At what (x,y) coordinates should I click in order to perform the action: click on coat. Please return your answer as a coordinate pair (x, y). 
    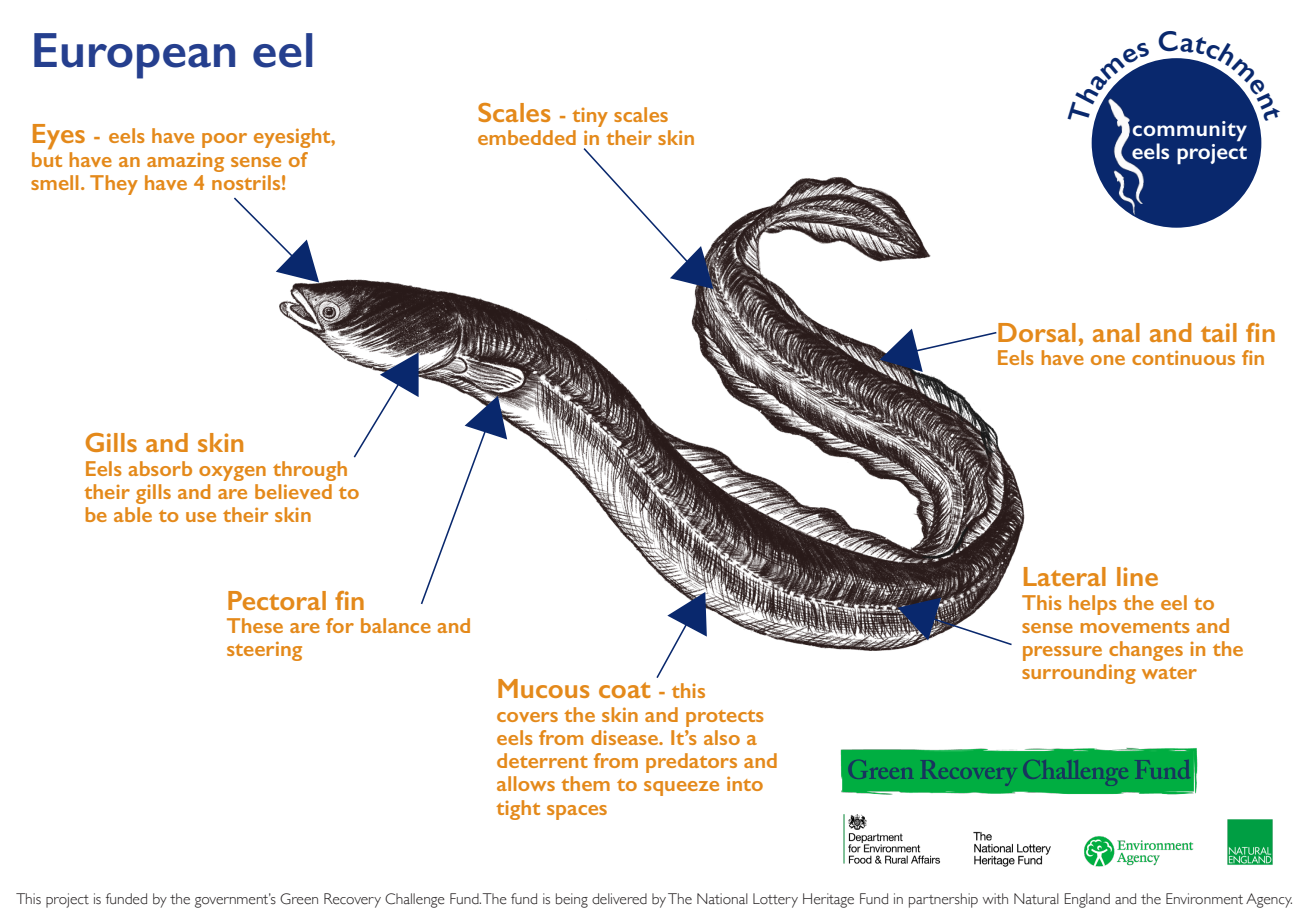
    Looking at the image, I should click on (625, 690).
